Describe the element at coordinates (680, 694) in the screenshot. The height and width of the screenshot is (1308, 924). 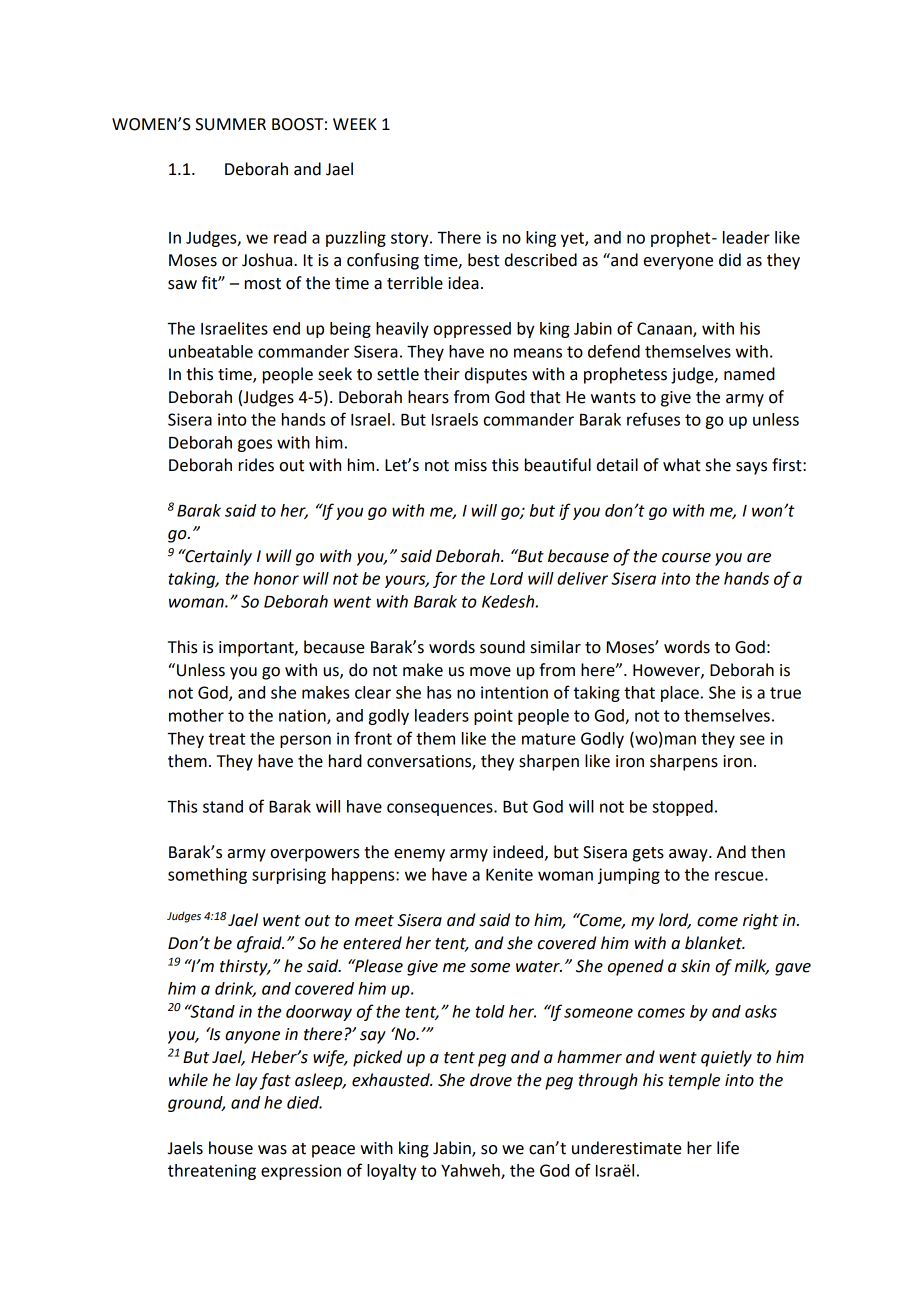
I see `place` at that location.
